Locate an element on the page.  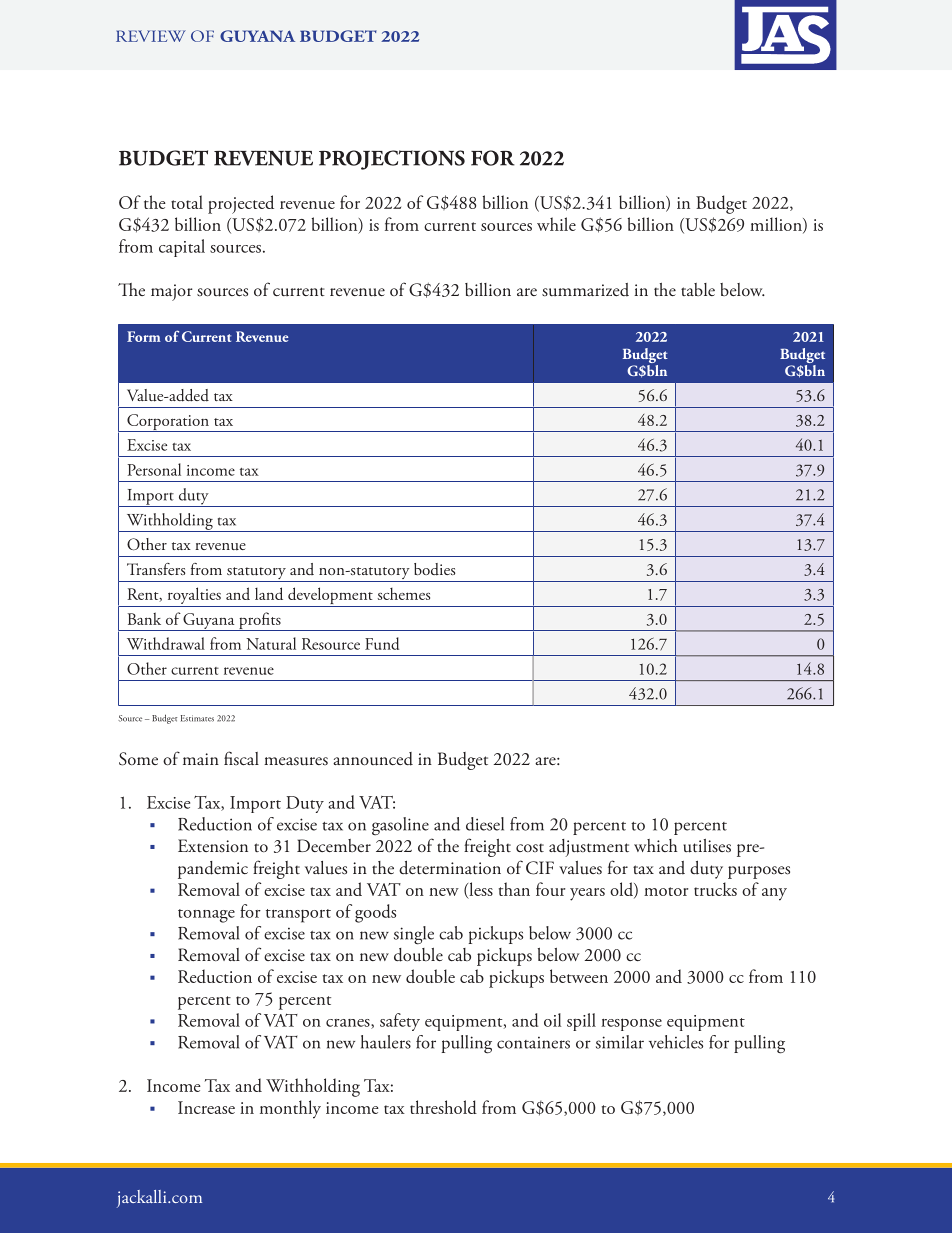
Corporation is located at coordinates (168, 423).
